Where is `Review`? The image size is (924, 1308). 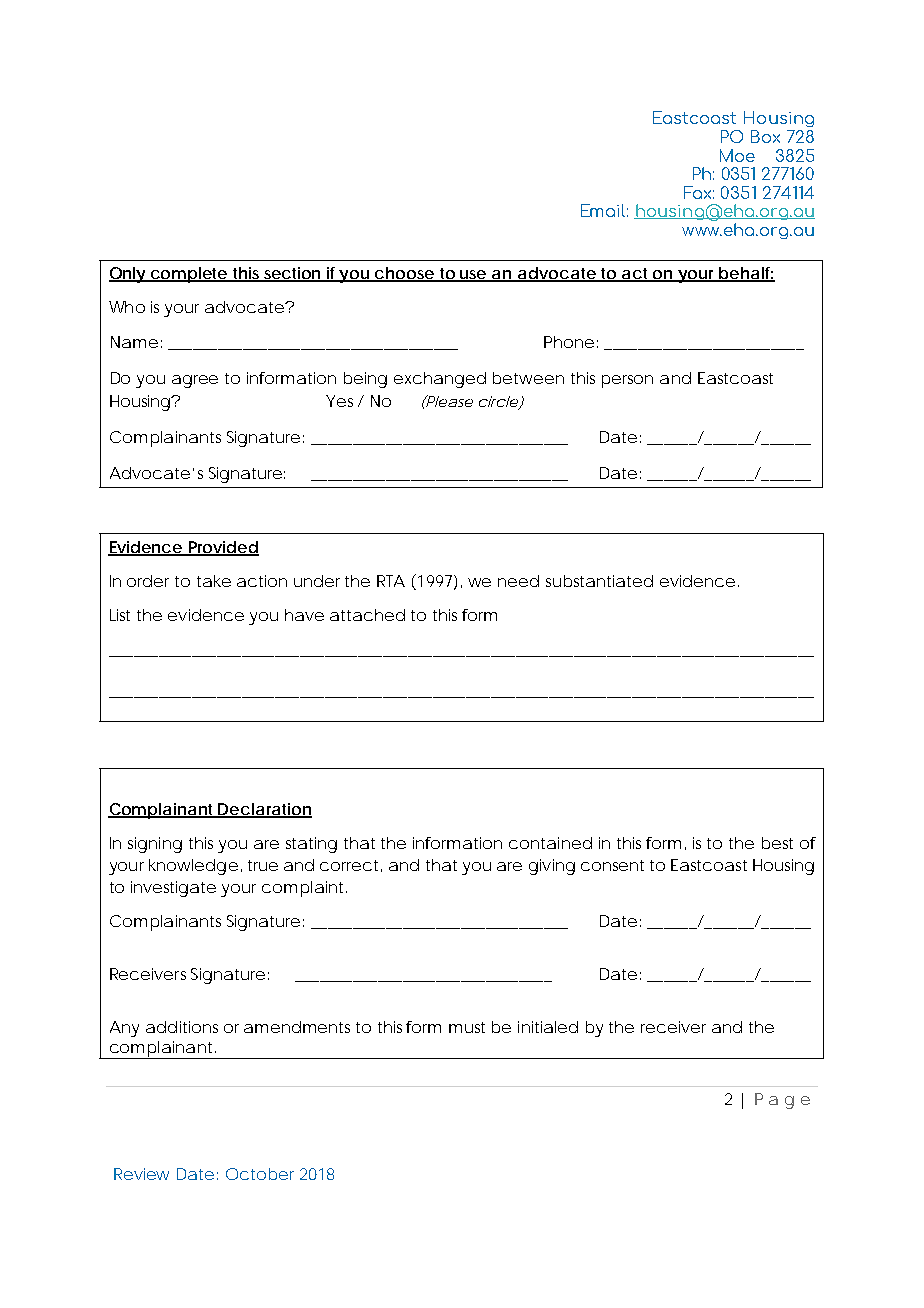
Review is located at coordinates (141, 1174).
